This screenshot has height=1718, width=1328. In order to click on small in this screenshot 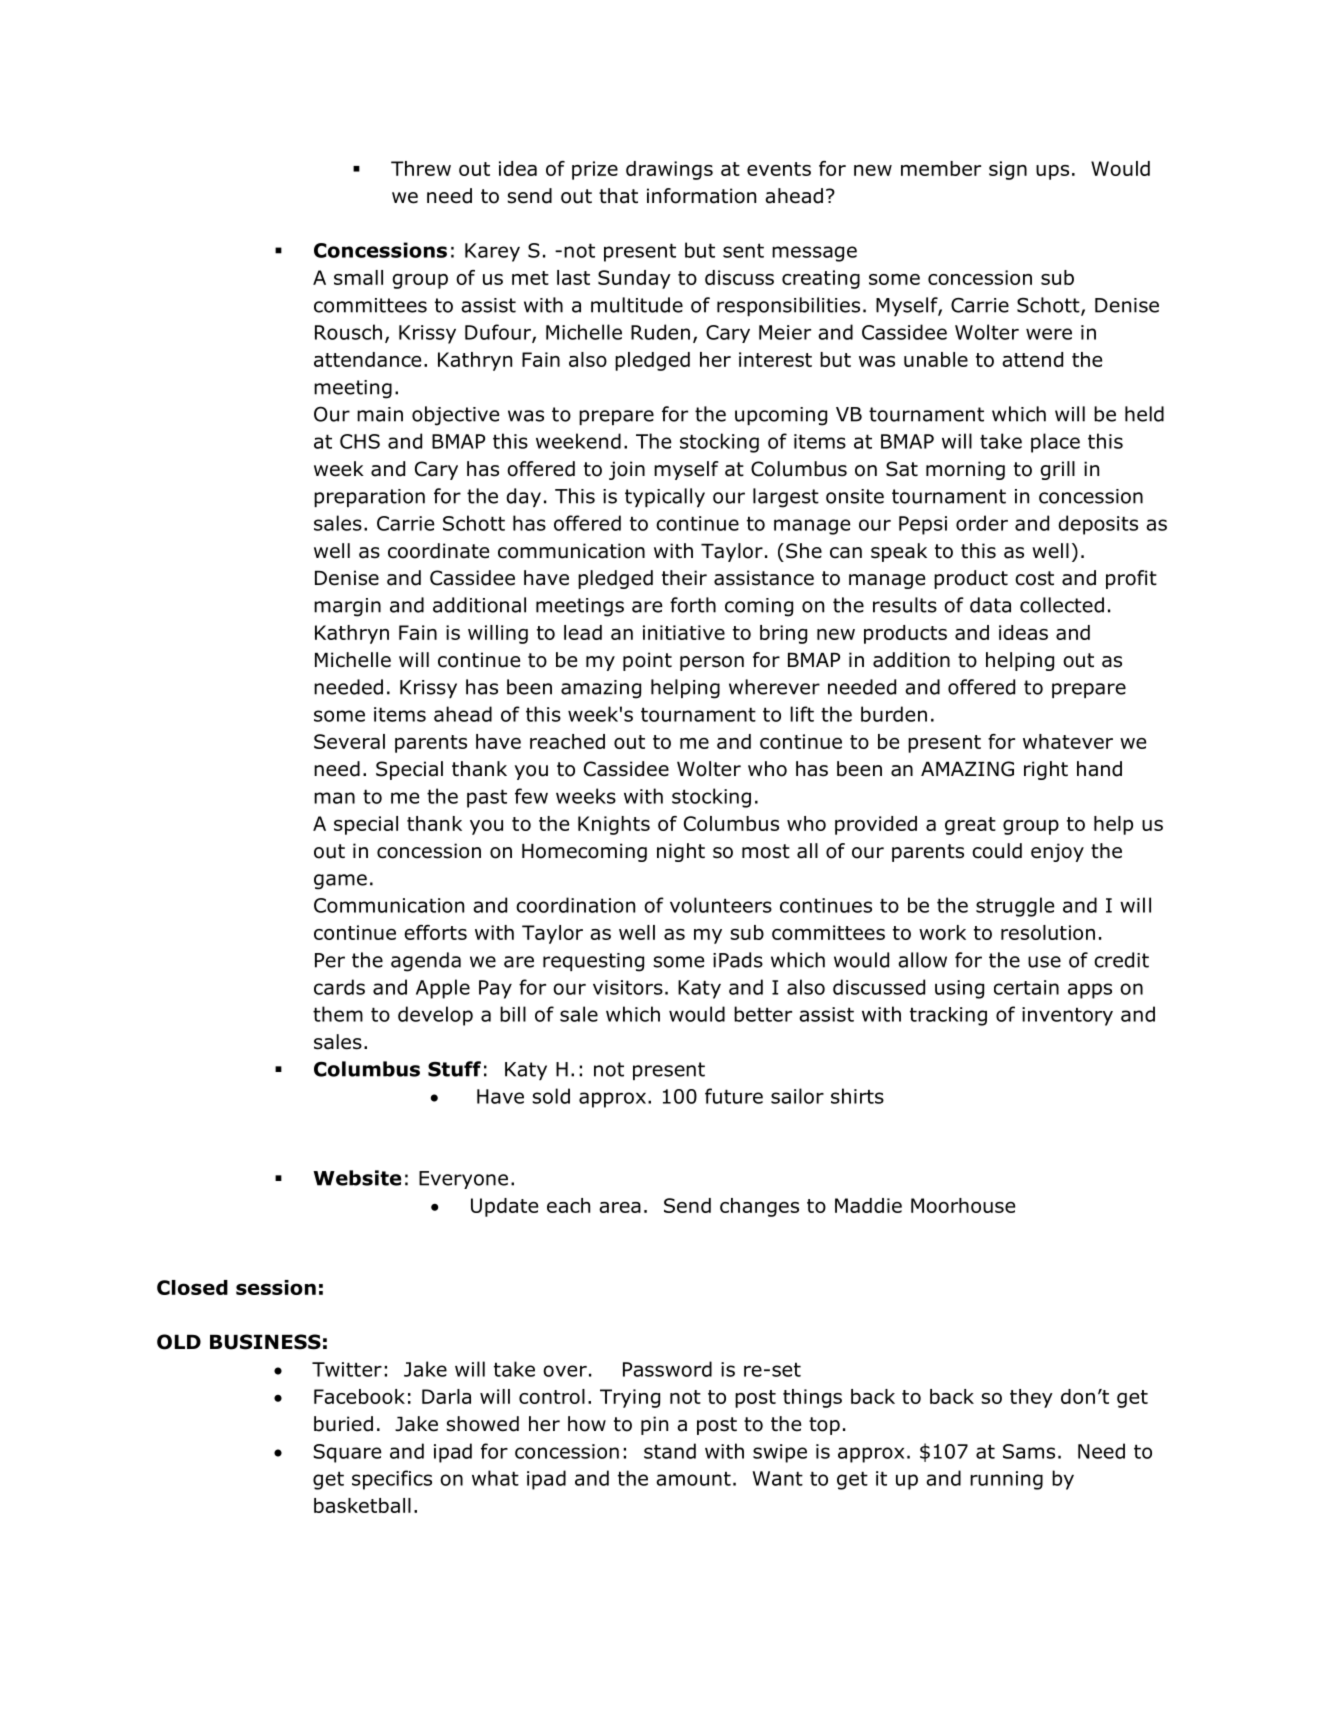, I will do `click(358, 277)`.
